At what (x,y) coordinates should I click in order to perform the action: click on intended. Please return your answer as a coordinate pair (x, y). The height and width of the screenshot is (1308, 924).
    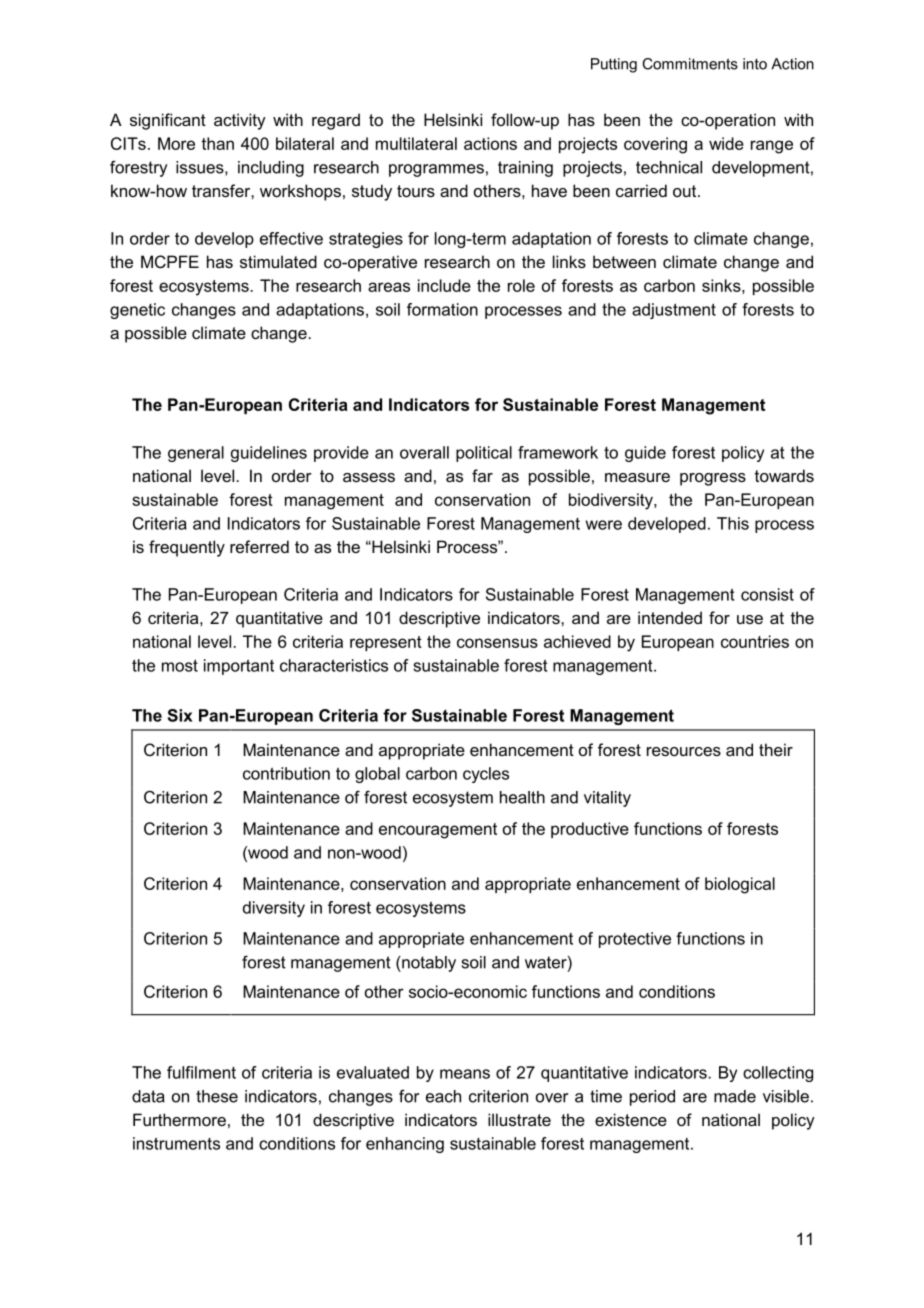
    Looking at the image, I should click on (670, 617).
